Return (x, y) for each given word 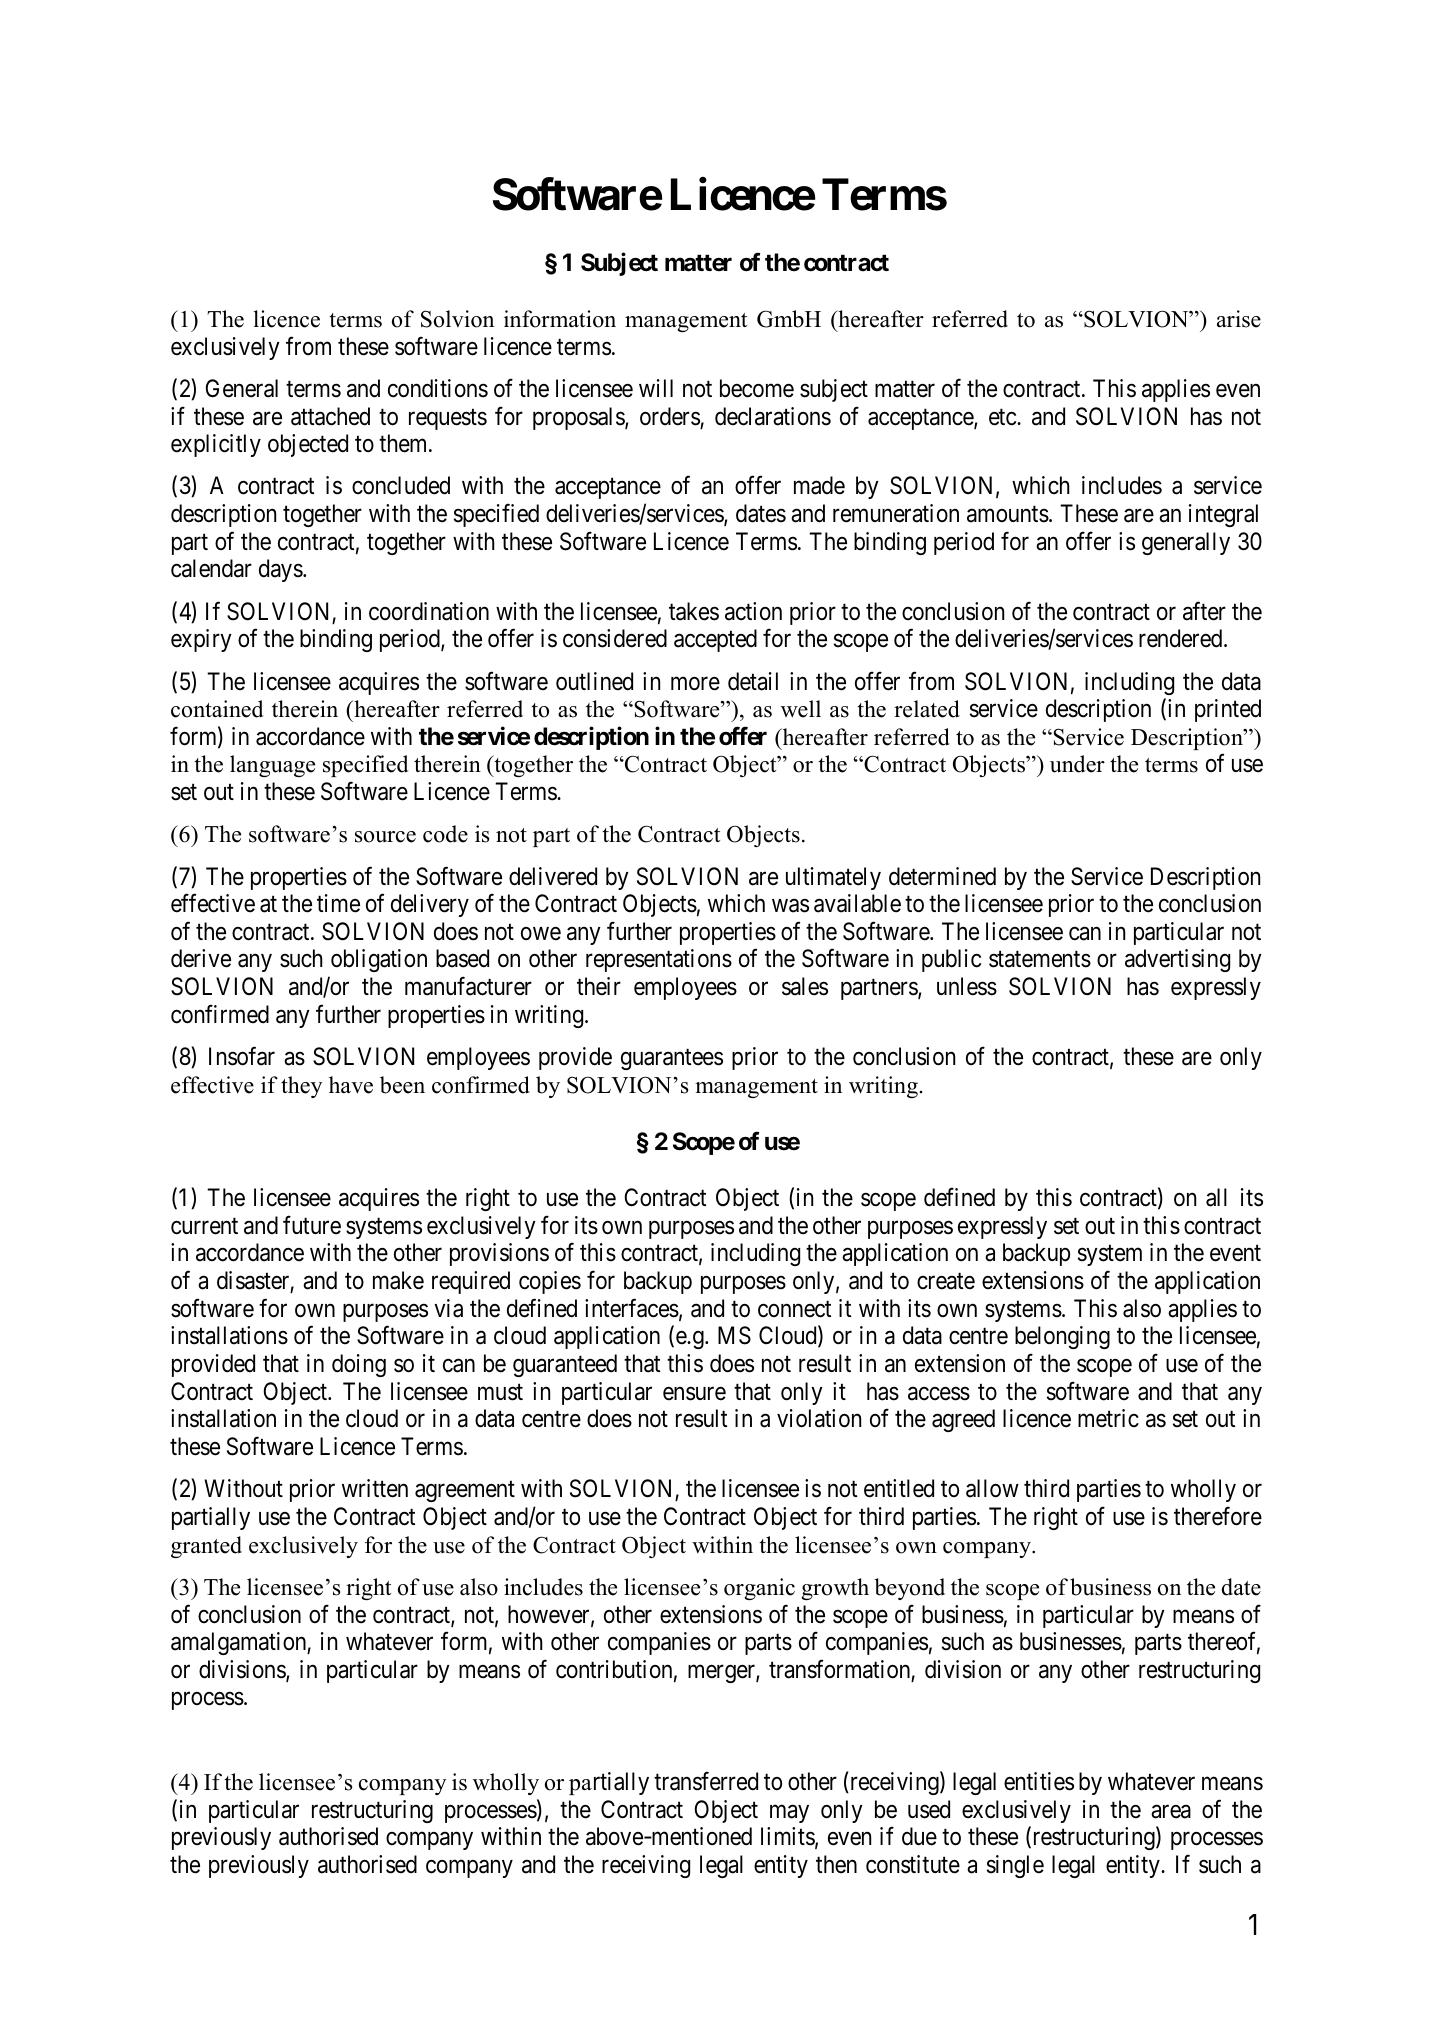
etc (1003, 417)
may (789, 1814)
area (1171, 1812)
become (757, 388)
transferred (706, 1781)
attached (330, 416)
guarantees (672, 1059)
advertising (1177, 960)
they (301, 1087)
